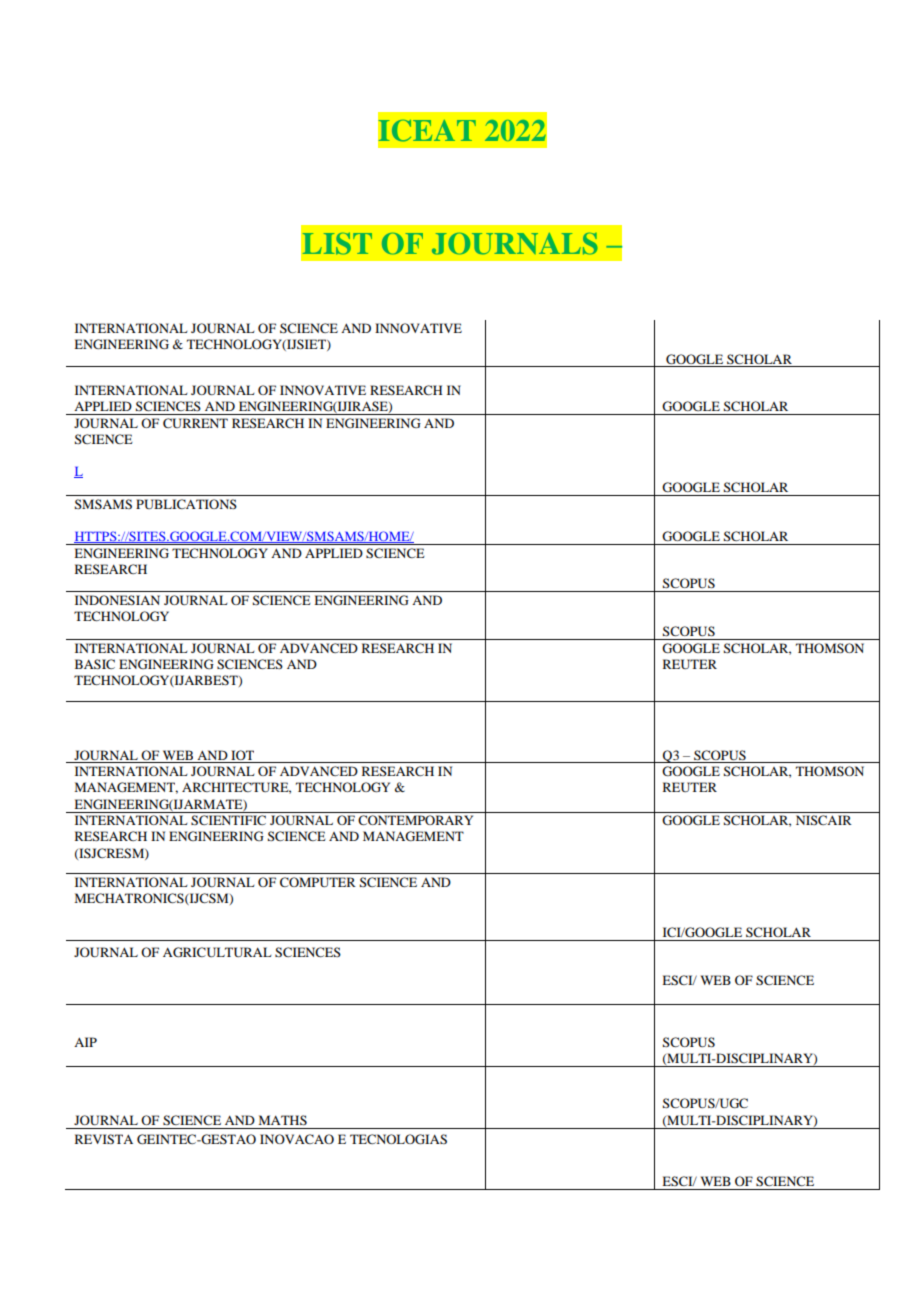 Image resolution: width=924 pixels, height=1308 pixels. Describe the element at coordinates (117, 600) in the document. I see `INDONESIAN` at that location.
